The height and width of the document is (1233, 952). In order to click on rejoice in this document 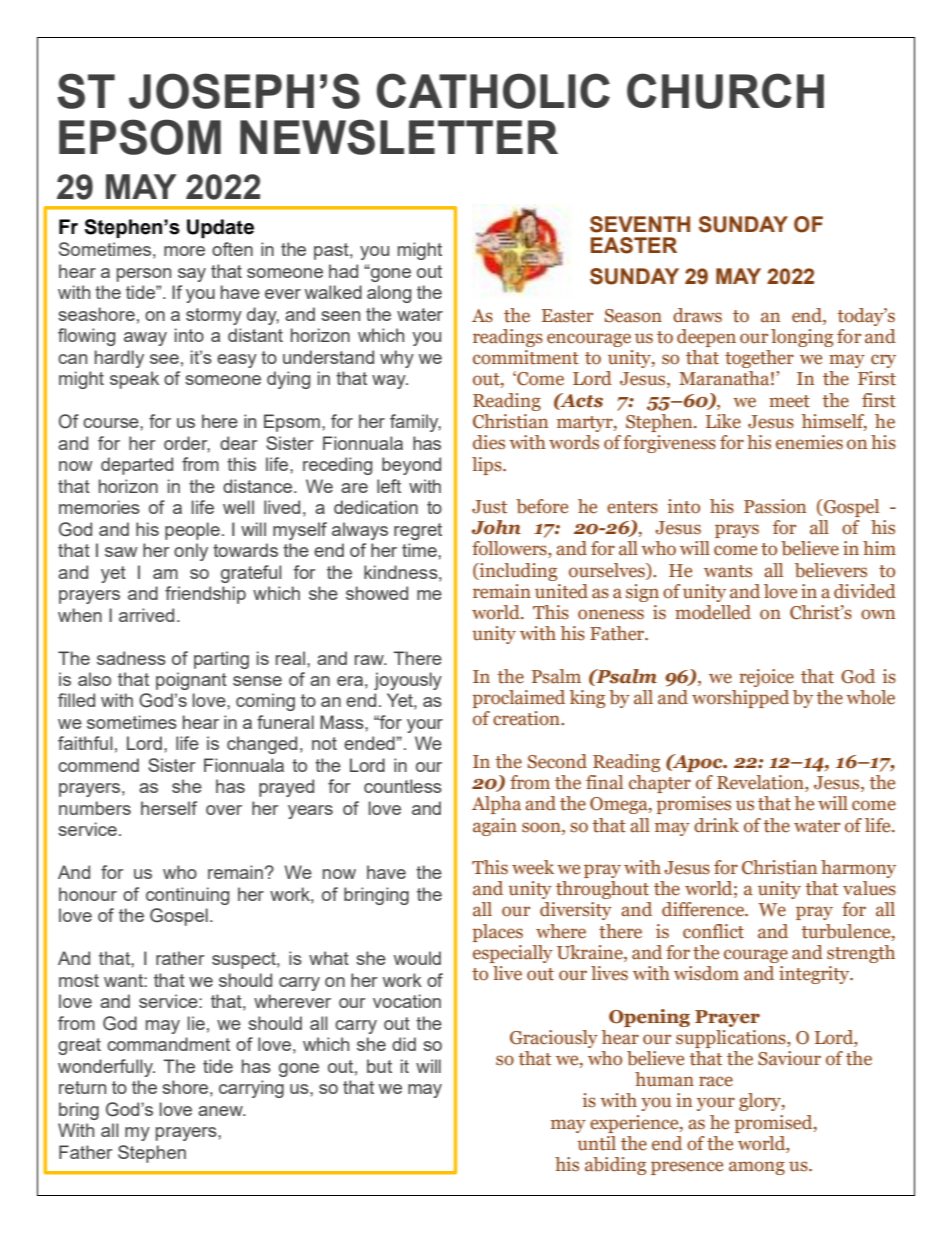, I will do `click(766, 678)`.
